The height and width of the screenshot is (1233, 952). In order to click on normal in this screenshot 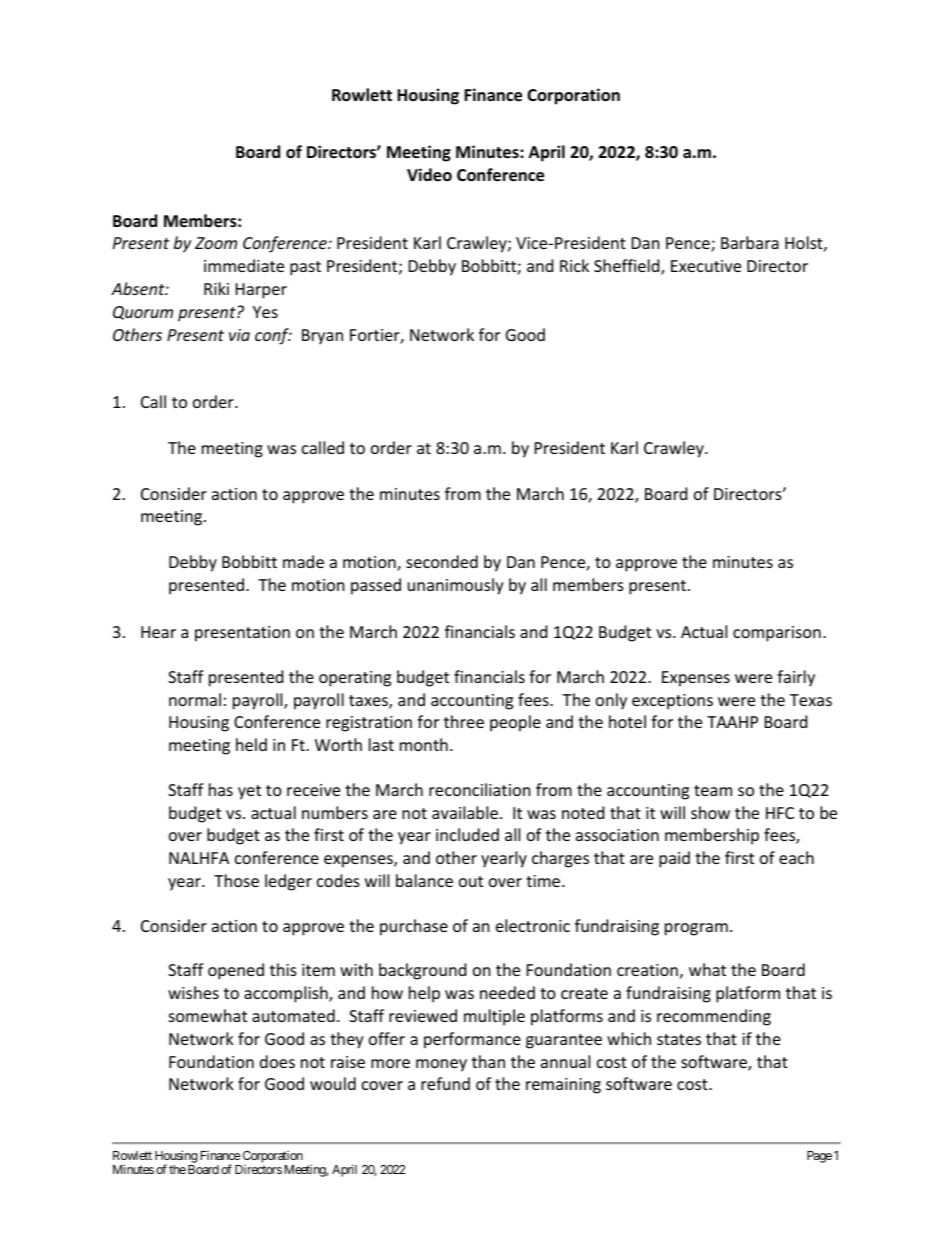, I will do `click(195, 699)`.
